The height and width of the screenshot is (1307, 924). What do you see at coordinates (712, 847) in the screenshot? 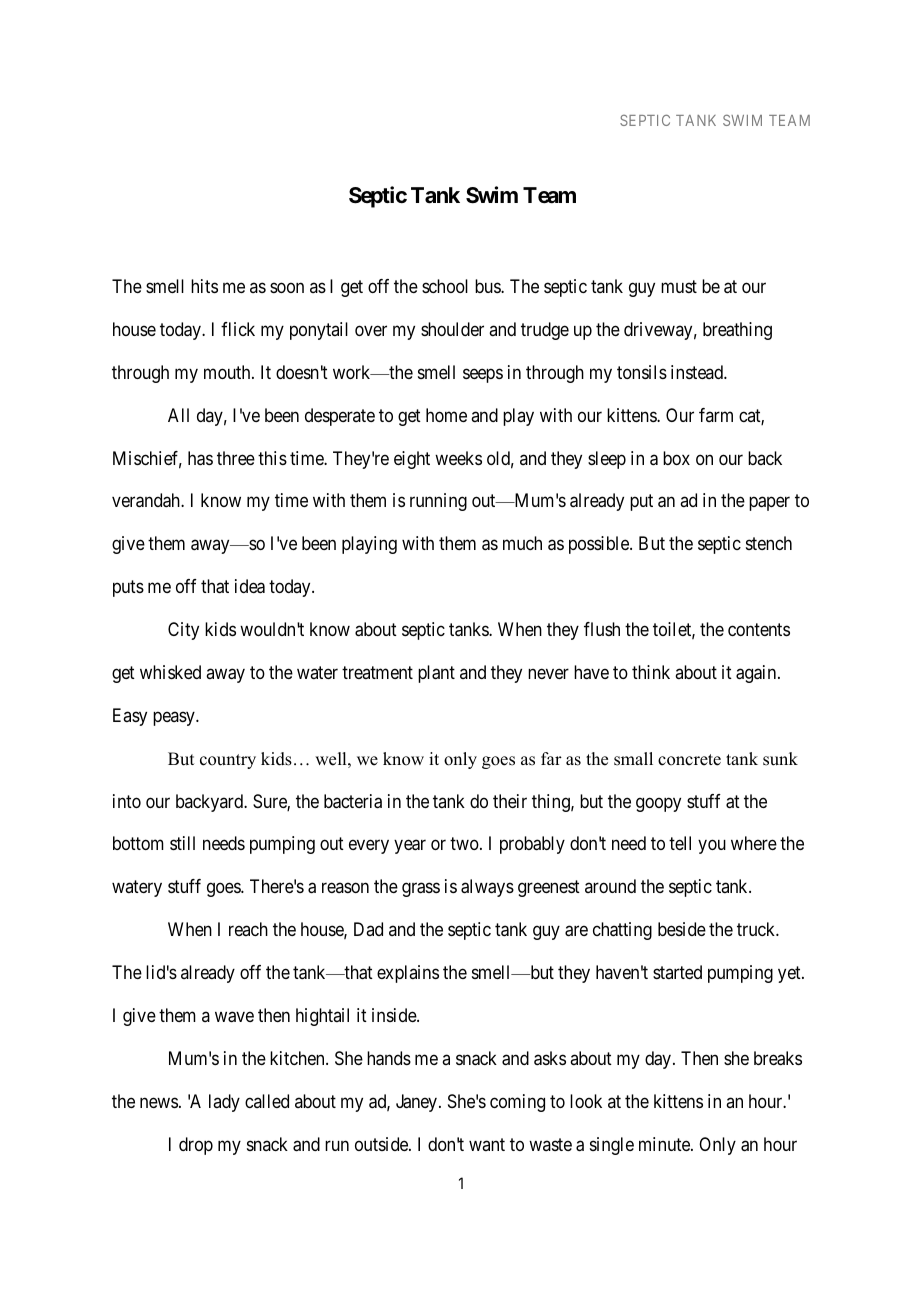
I see `you` at bounding box center [712, 847].
